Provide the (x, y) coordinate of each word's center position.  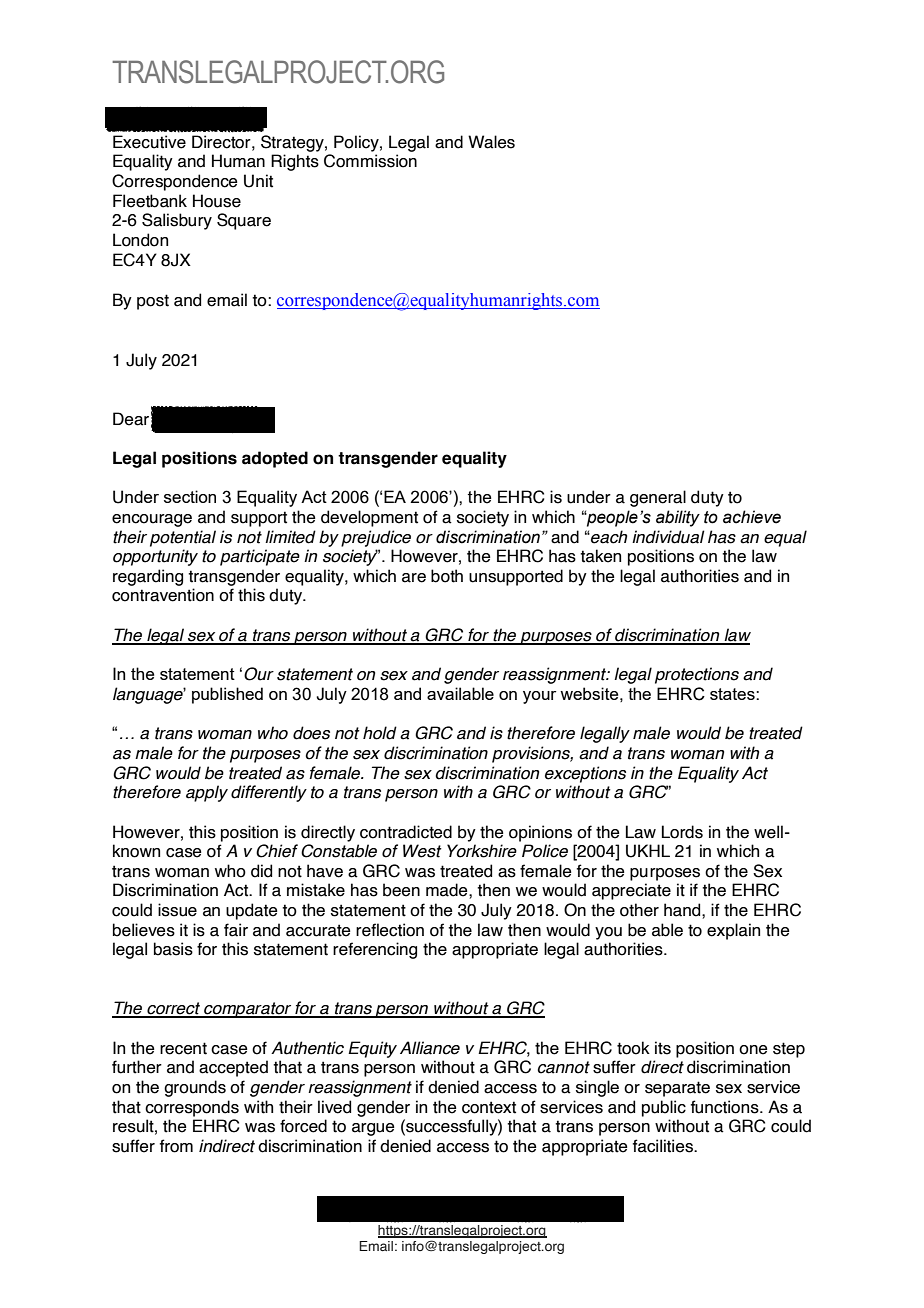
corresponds (192, 1108)
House (217, 201)
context (489, 1107)
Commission (370, 161)
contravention (163, 595)
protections (697, 675)
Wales (491, 142)
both (447, 576)
